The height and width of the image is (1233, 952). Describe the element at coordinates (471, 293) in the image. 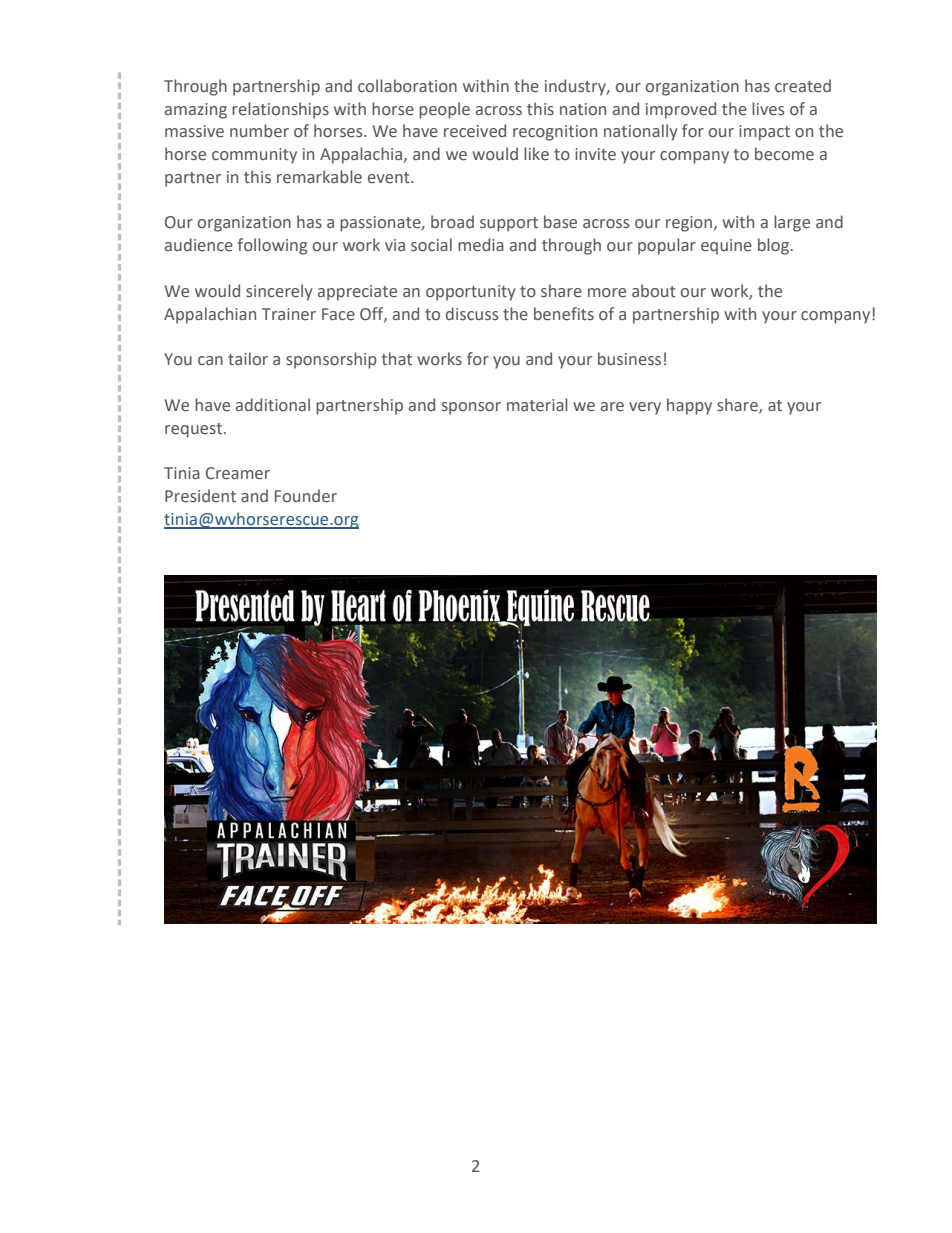

I see `opportunity` at that location.
